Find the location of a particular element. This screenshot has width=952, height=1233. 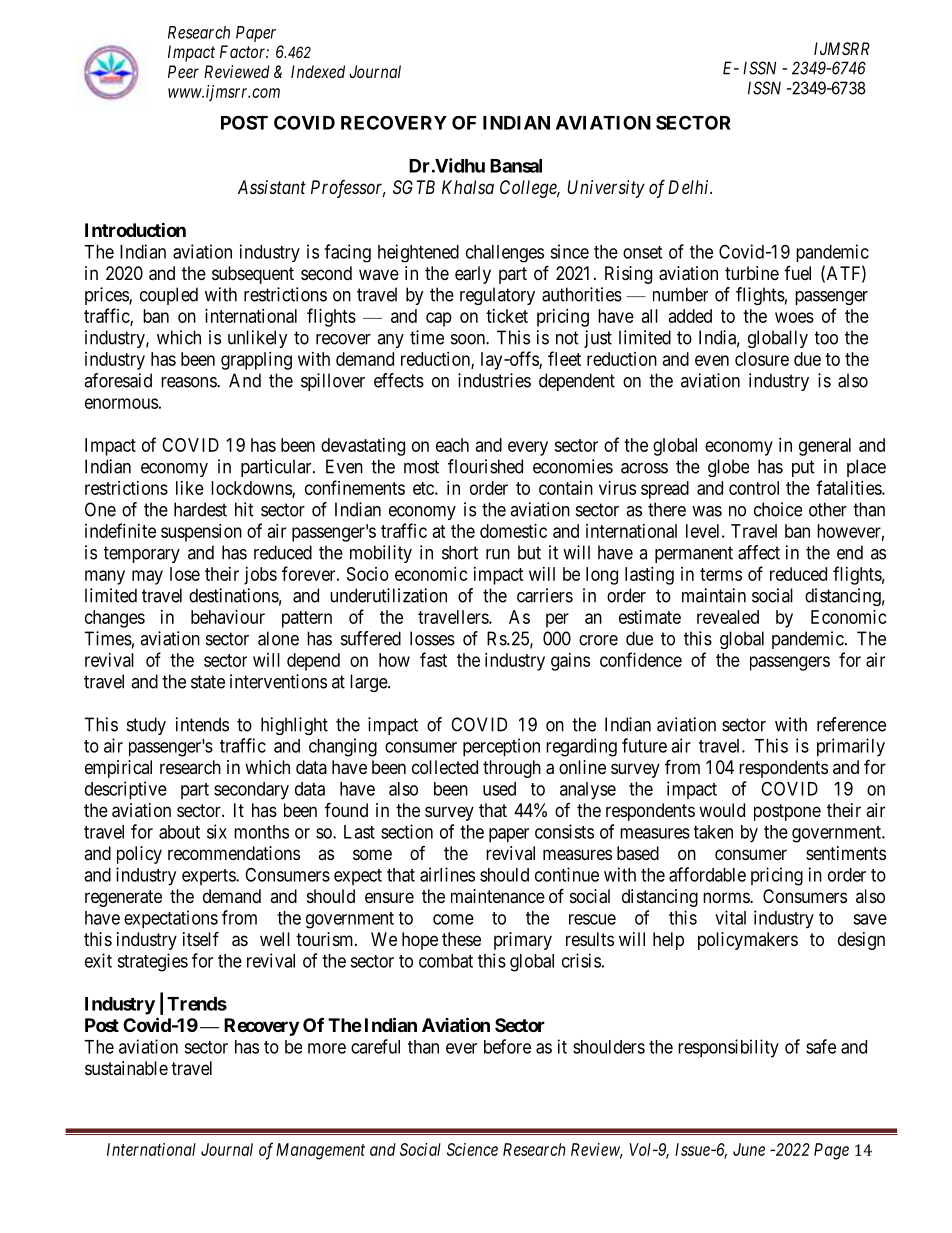

Peer is located at coordinates (183, 71).
